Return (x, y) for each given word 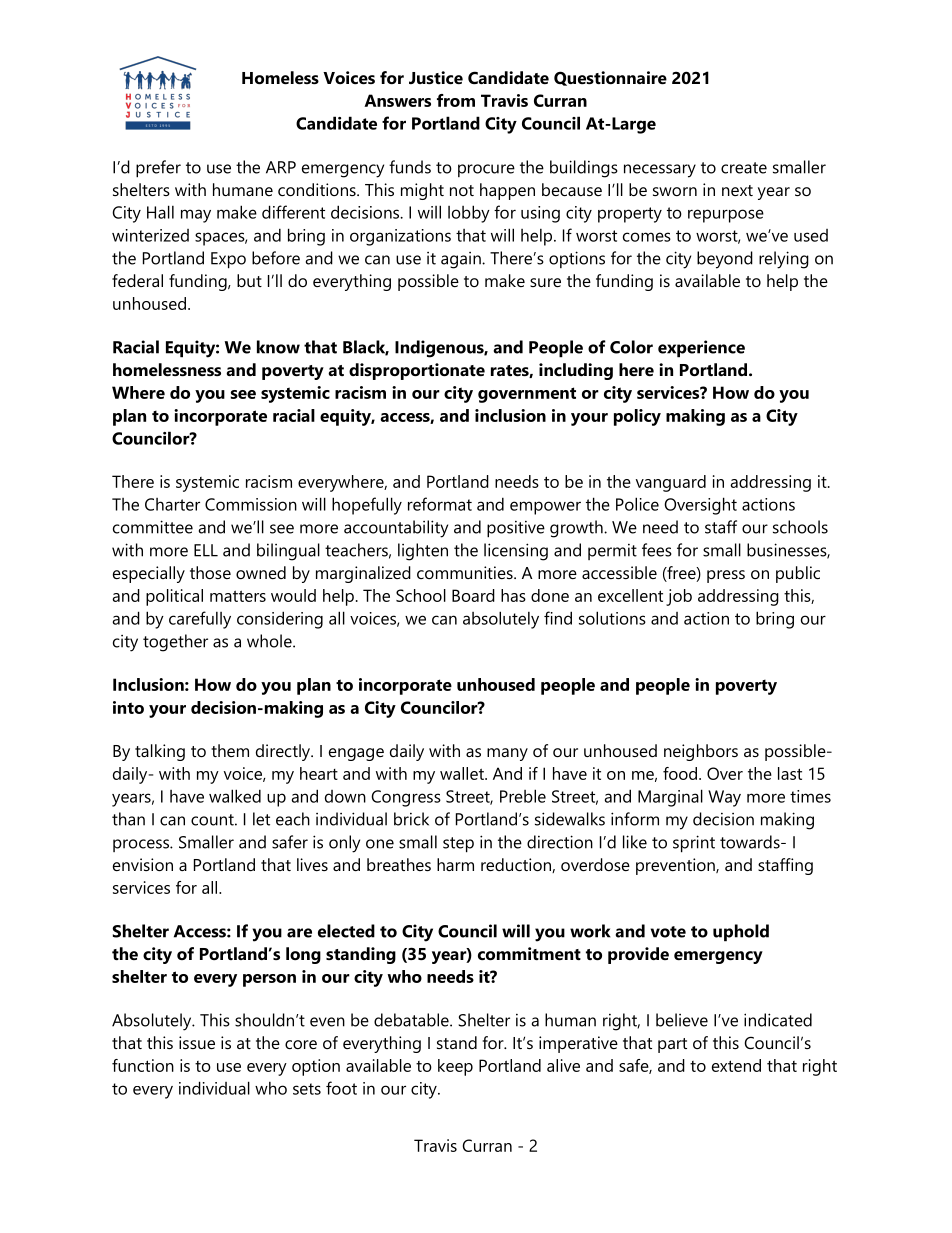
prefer (158, 169)
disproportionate (417, 371)
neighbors (701, 752)
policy (637, 417)
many (507, 754)
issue (197, 1042)
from (456, 100)
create (744, 168)
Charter (172, 504)
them (230, 750)
